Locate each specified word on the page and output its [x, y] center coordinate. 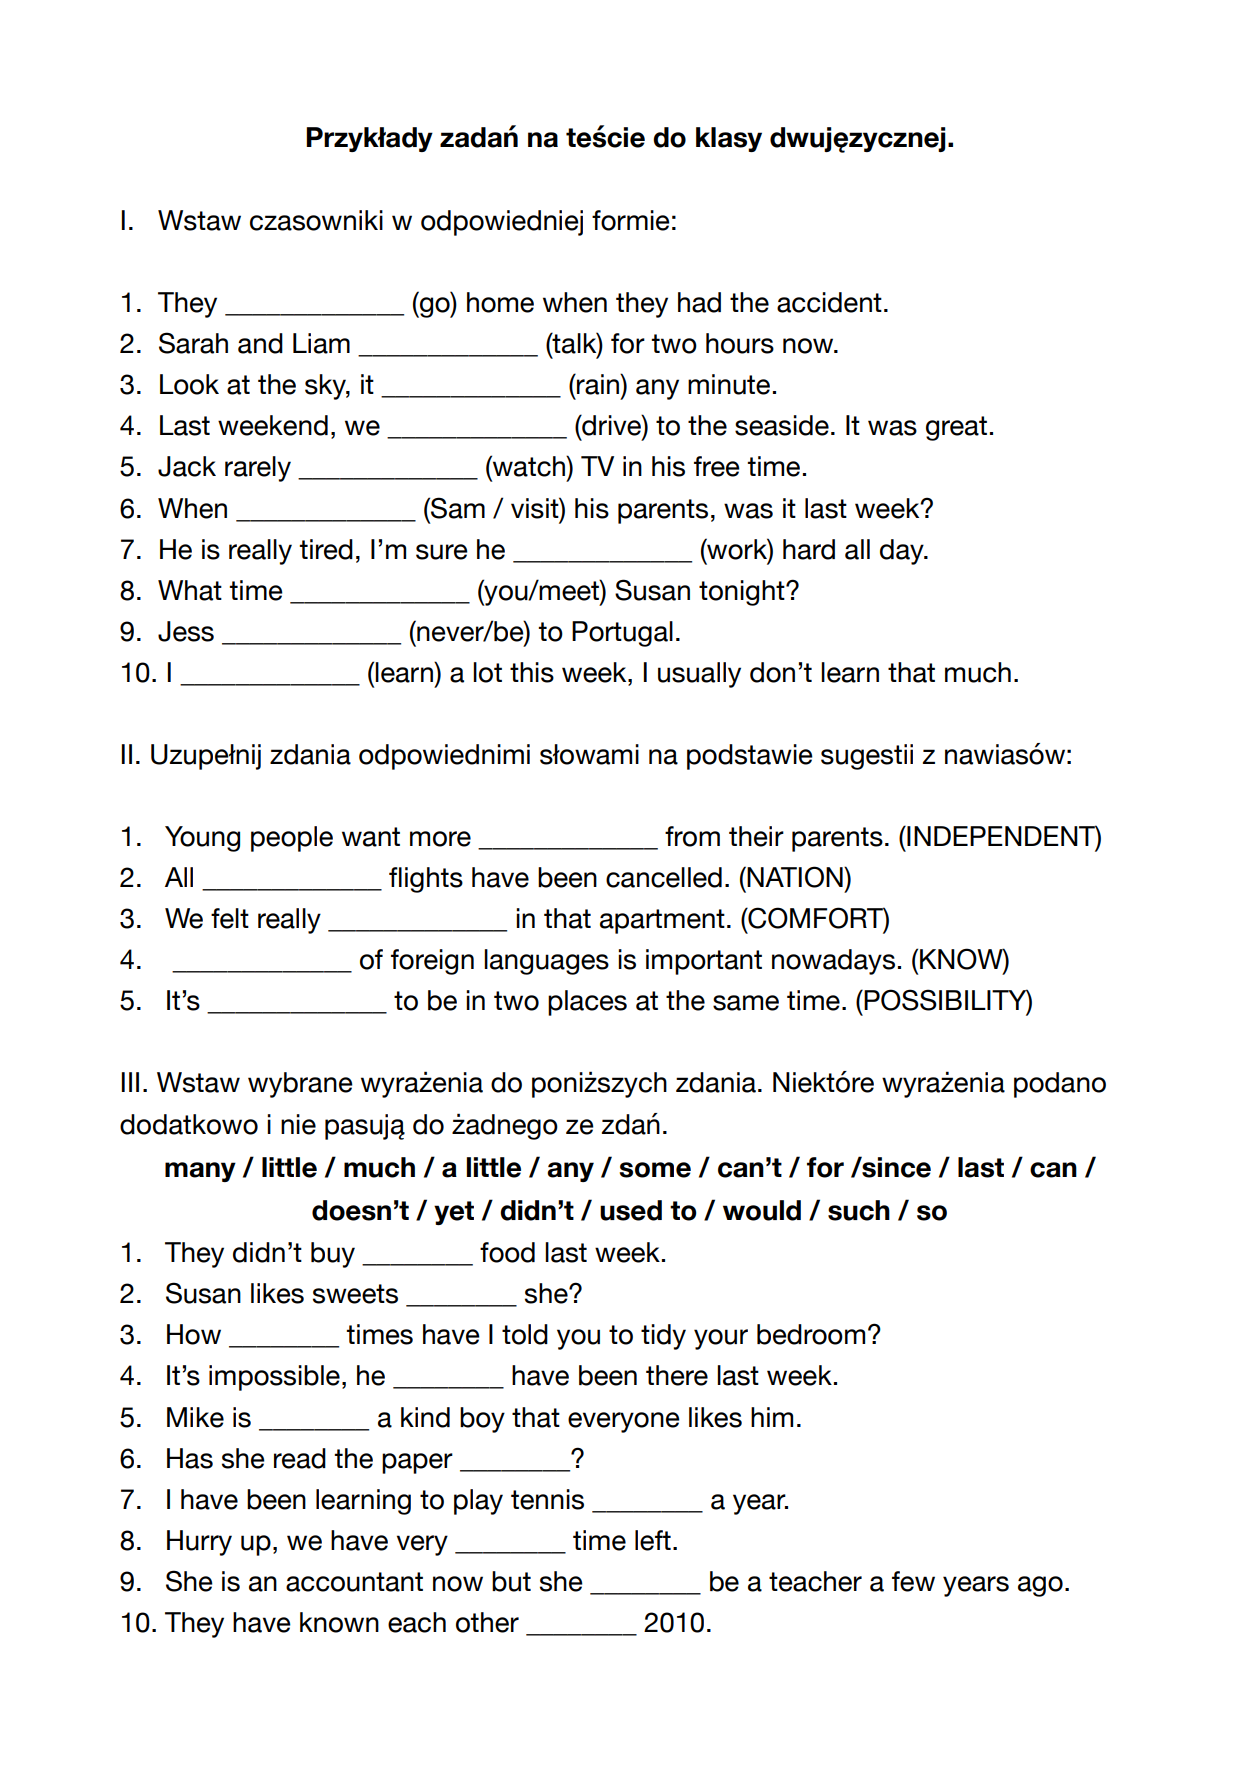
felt [230, 918]
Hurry [199, 1543]
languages [546, 962]
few [913, 1581]
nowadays [833, 962]
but [511, 1581]
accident [829, 302]
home [500, 302]
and [260, 343]
